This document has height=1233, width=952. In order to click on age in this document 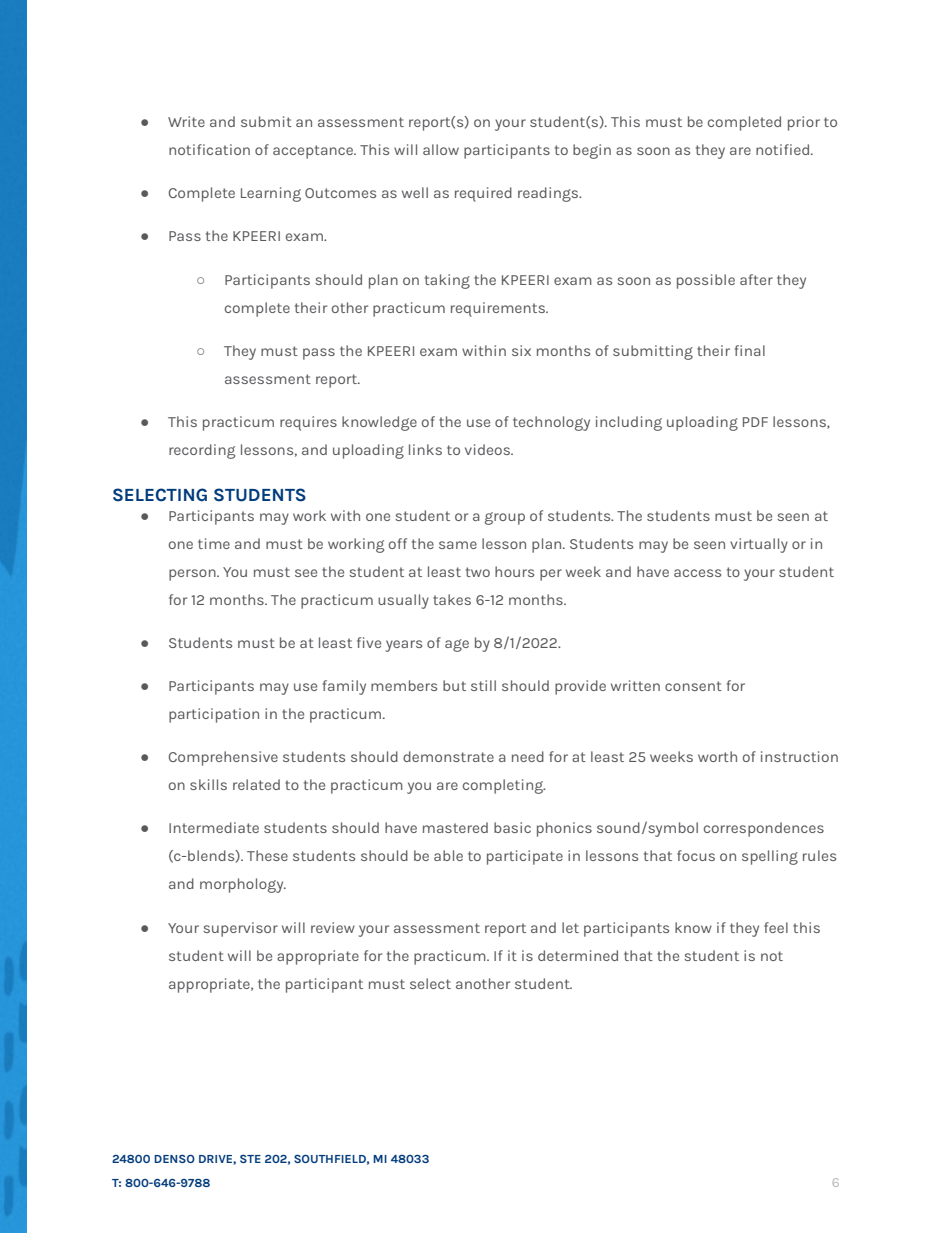, I will do `click(457, 645)`.
